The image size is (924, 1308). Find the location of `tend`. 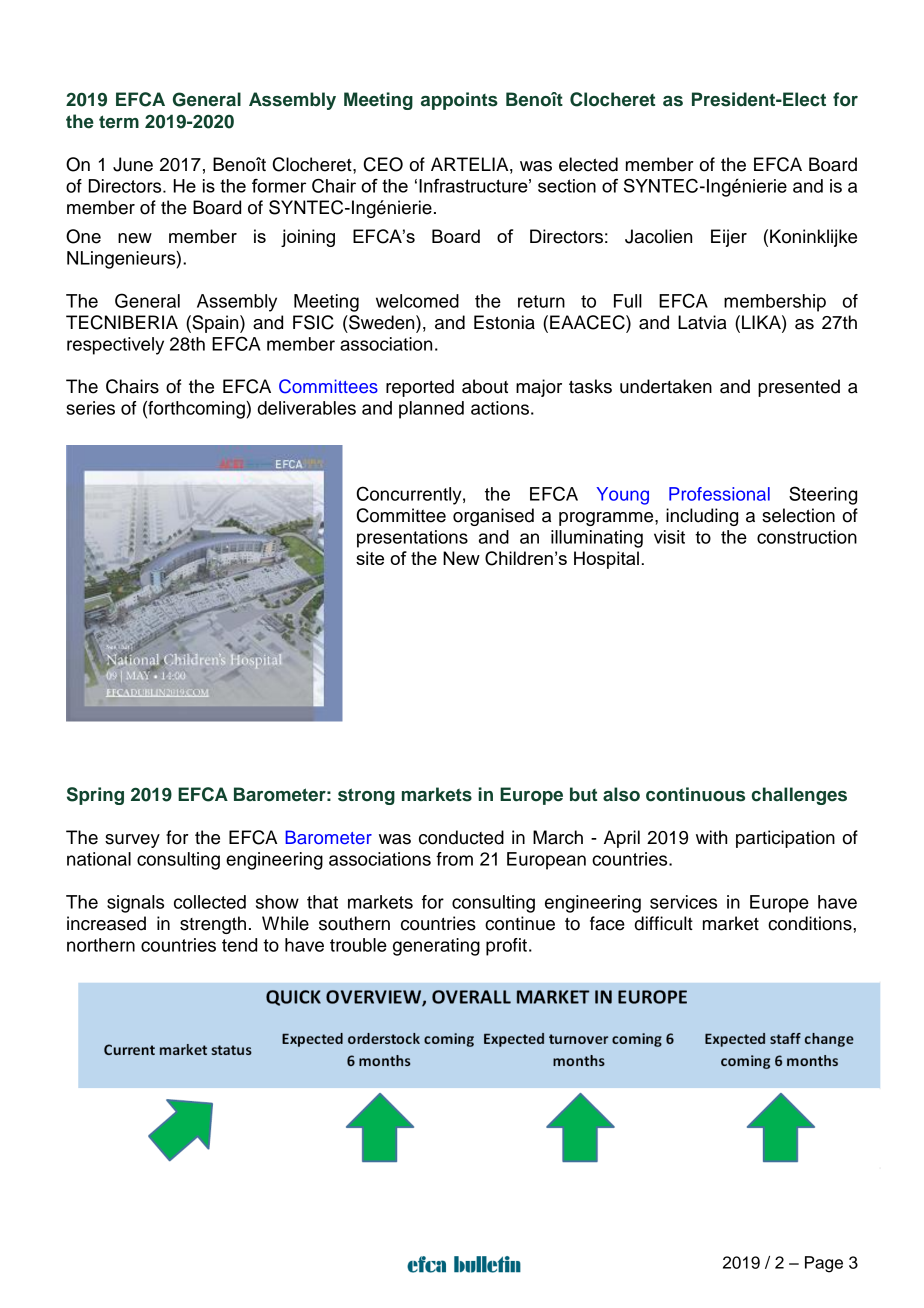

tend is located at coordinates (239, 945).
